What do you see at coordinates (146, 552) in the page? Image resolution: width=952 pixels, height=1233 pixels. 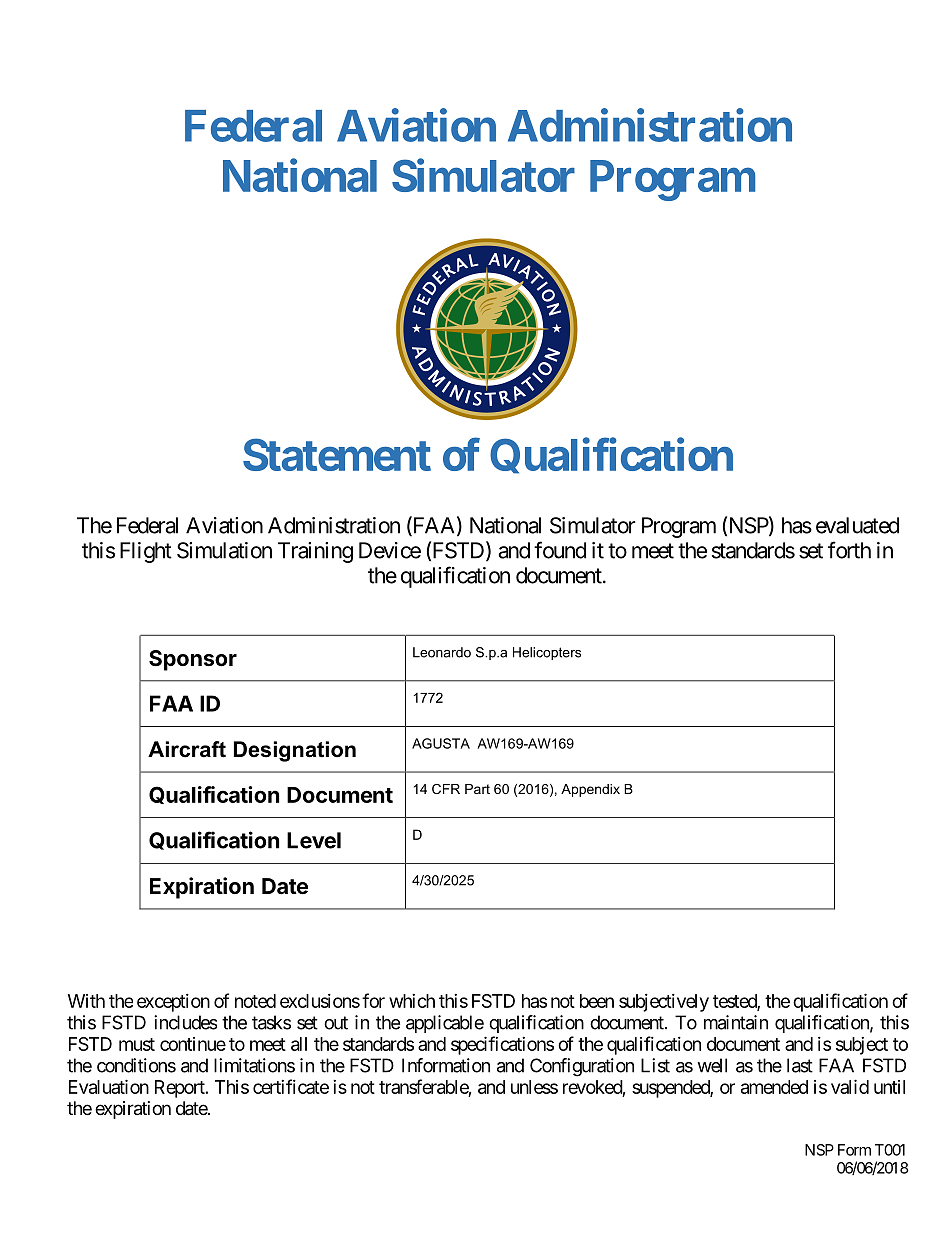 I see `Flight` at bounding box center [146, 552].
